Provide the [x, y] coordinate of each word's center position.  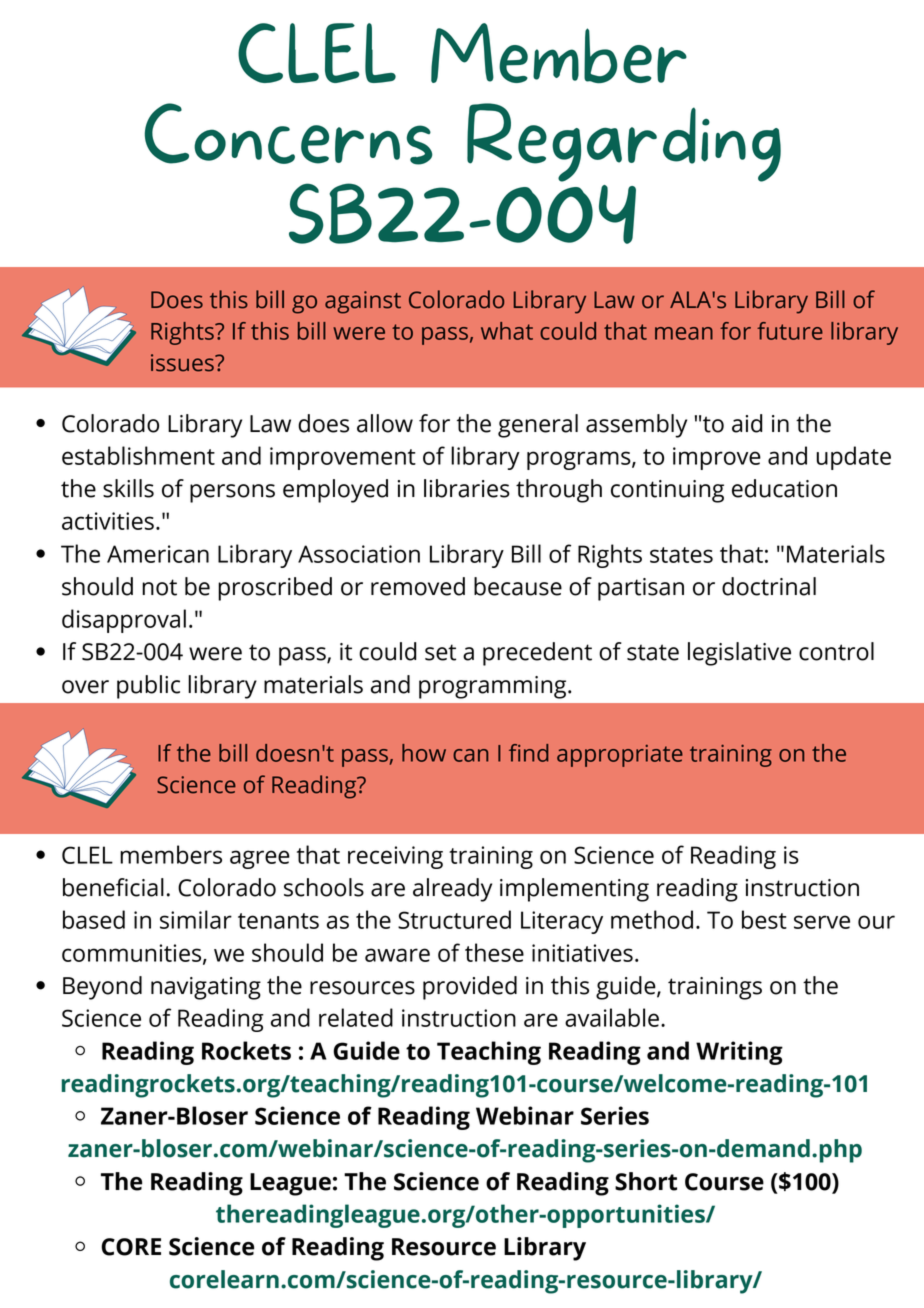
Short [646, 1181]
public [148, 687]
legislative [739, 654]
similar [196, 919]
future [790, 331]
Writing [739, 1053]
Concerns [289, 134]
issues [183, 363]
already [452, 890]
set [440, 652]
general [538, 426]
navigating [206, 988]
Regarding [624, 142]
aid [747, 423]
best [764, 919]
